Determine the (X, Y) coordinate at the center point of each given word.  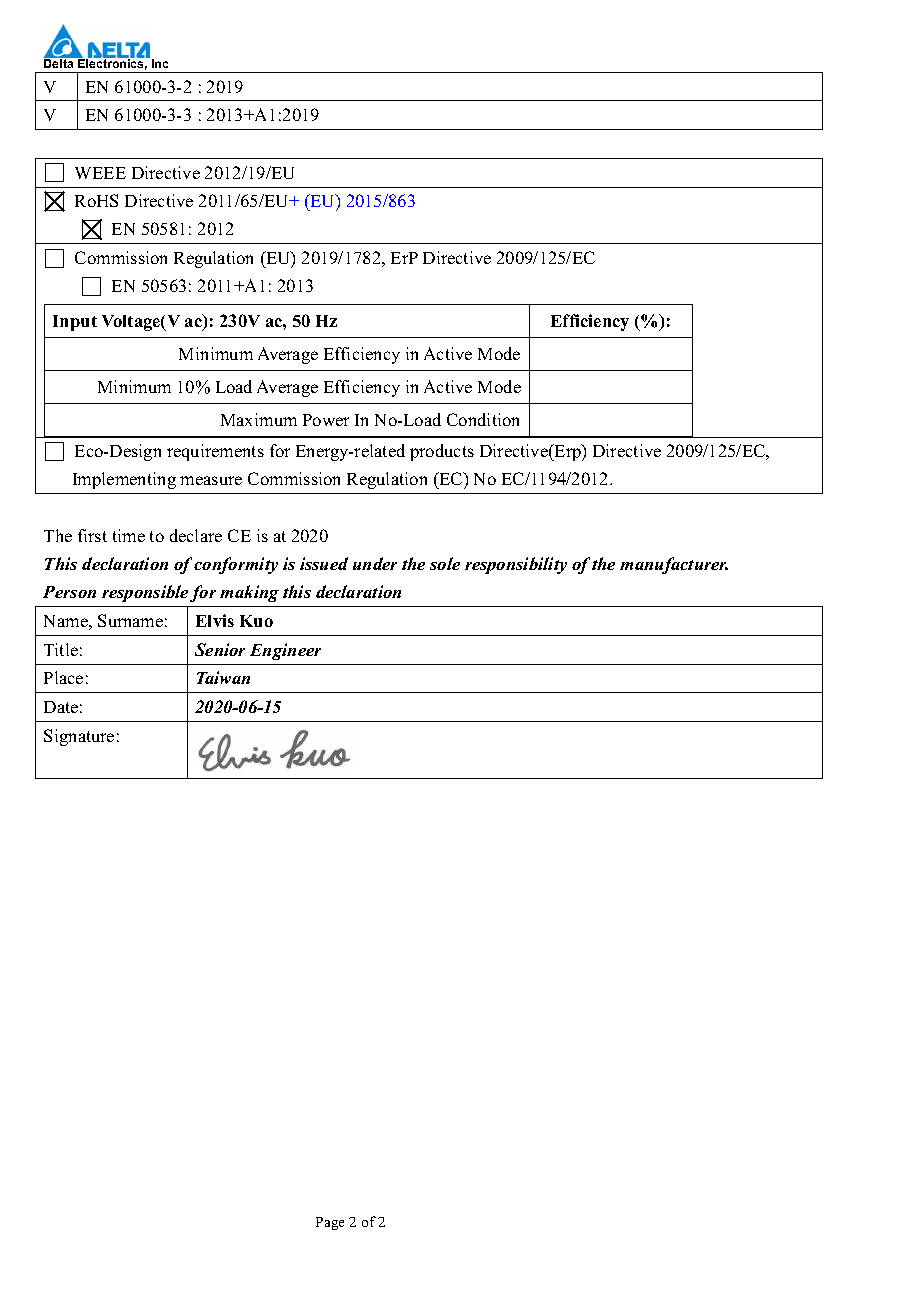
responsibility (516, 565)
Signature (79, 737)
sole (445, 563)
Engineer (285, 651)
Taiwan (223, 677)
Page (330, 1223)
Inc (160, 63)
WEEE (100, 173)
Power (326, 420)
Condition (483, 419)
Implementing (124, 480)
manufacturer (674, 565)
